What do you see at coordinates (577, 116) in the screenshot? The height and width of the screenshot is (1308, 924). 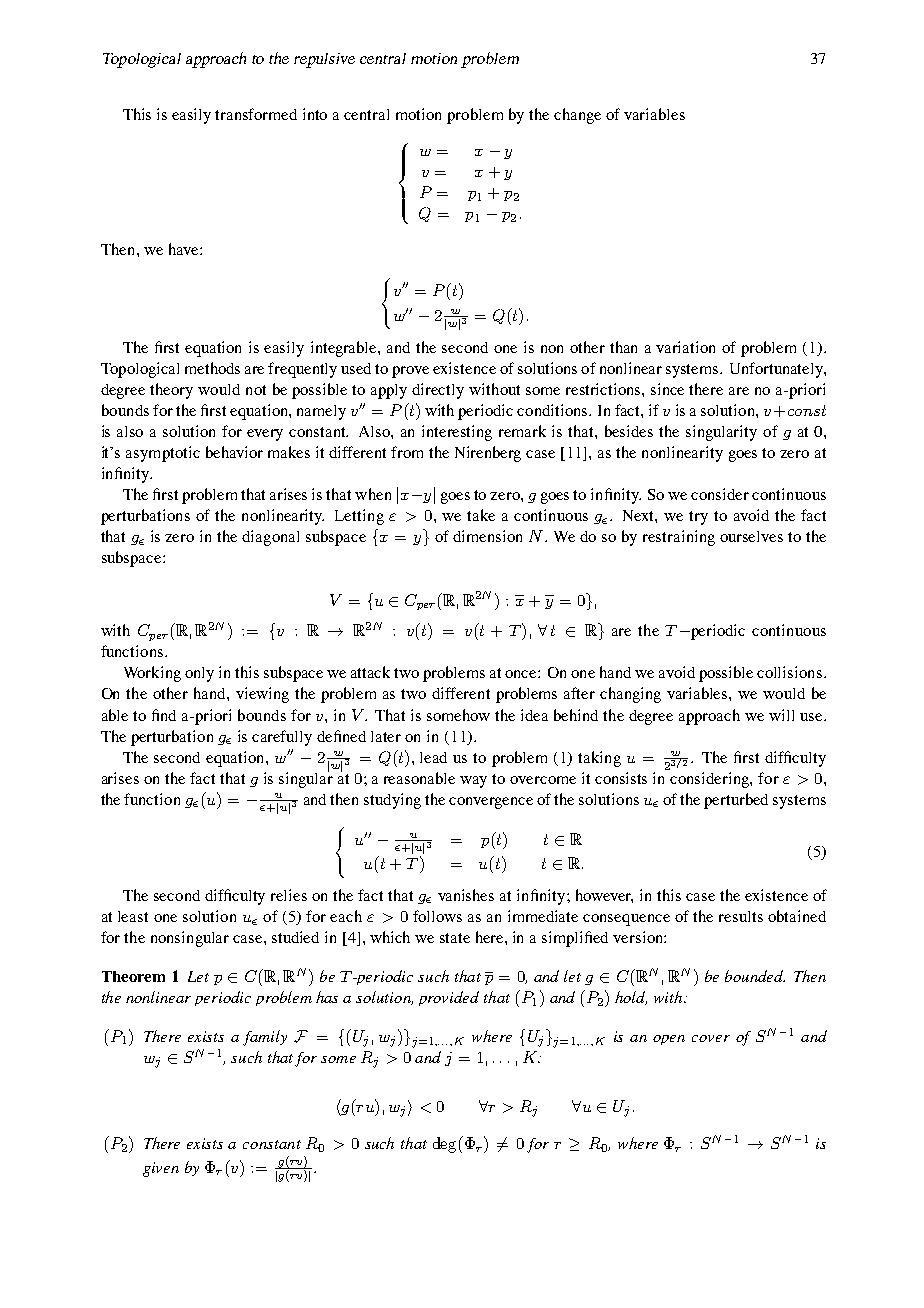 I see `change` at bounding box center [577, 116].
